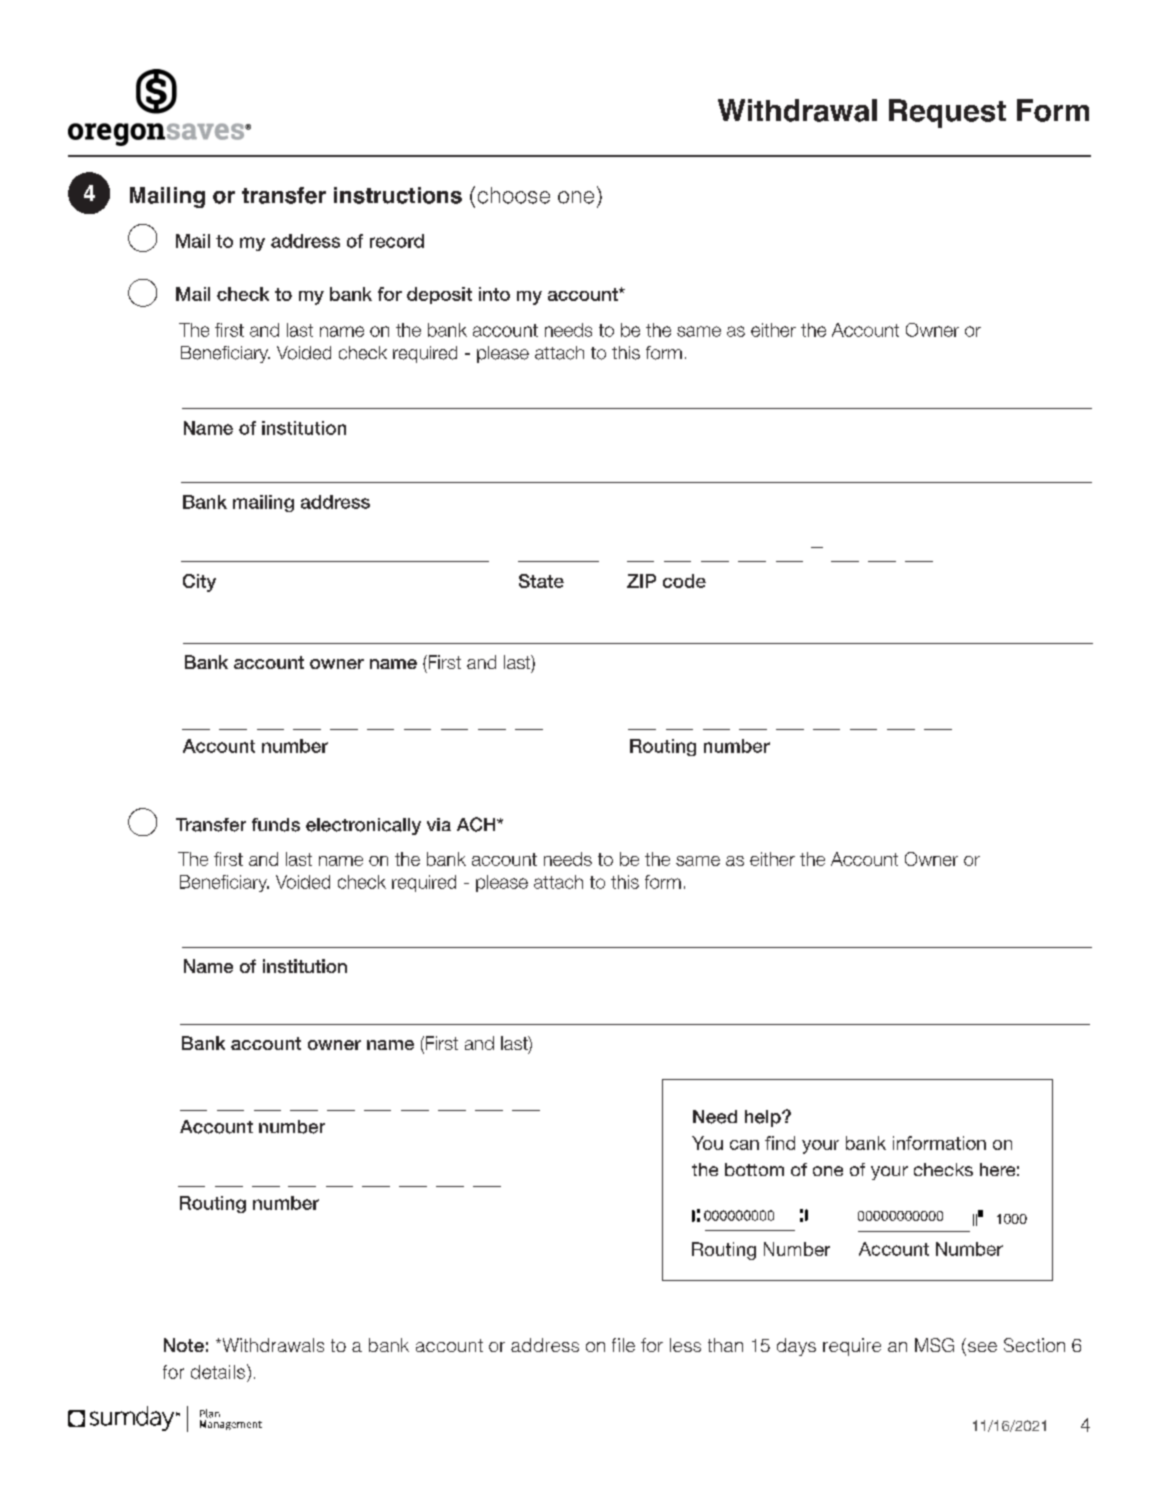  I want to click on help, so click(764, 1118).
